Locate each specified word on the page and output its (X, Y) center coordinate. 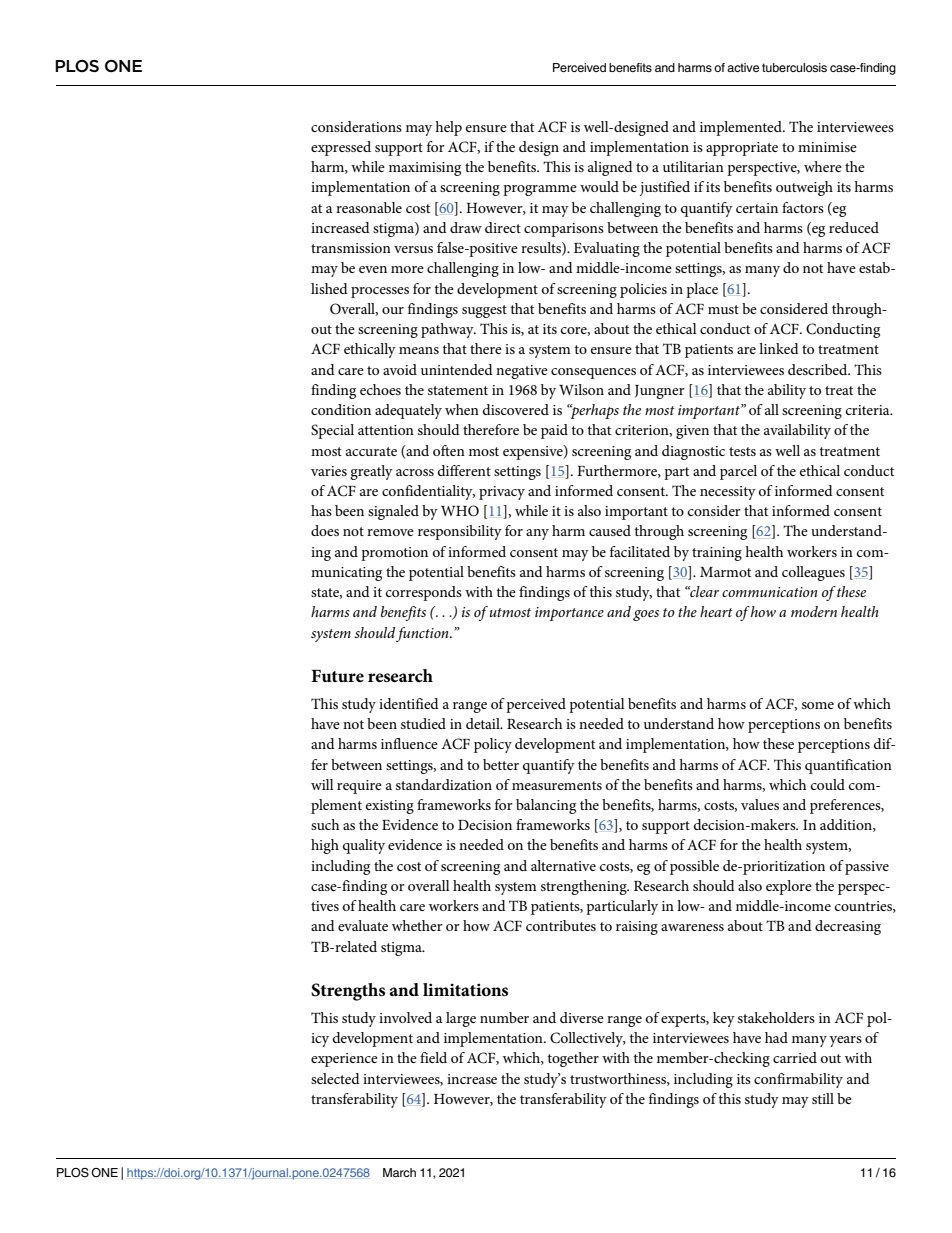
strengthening (585, 887)
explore (789, 887)
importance (569, 614)
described (819, 369)
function (423, 634)
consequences (593, 373)
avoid (400, 369)
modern (814, 611)
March (399, 1172)
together (573, 1059)
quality (364, 846)
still (823, 1098)
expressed (341, 148)
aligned (610, 168)
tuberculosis (794, 67)
